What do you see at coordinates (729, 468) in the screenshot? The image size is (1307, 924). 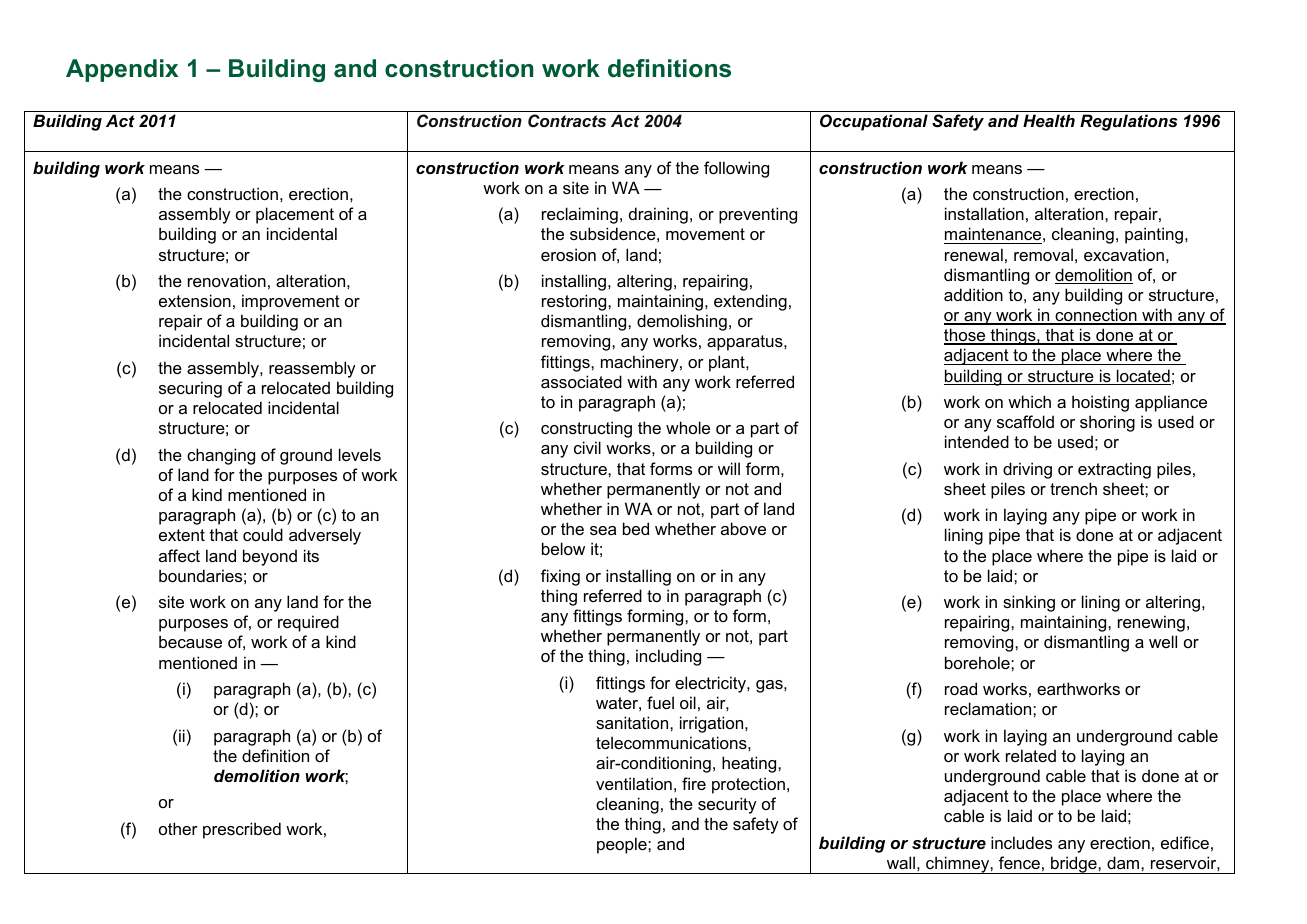 I see `will` at bounding box center [729, 468].
